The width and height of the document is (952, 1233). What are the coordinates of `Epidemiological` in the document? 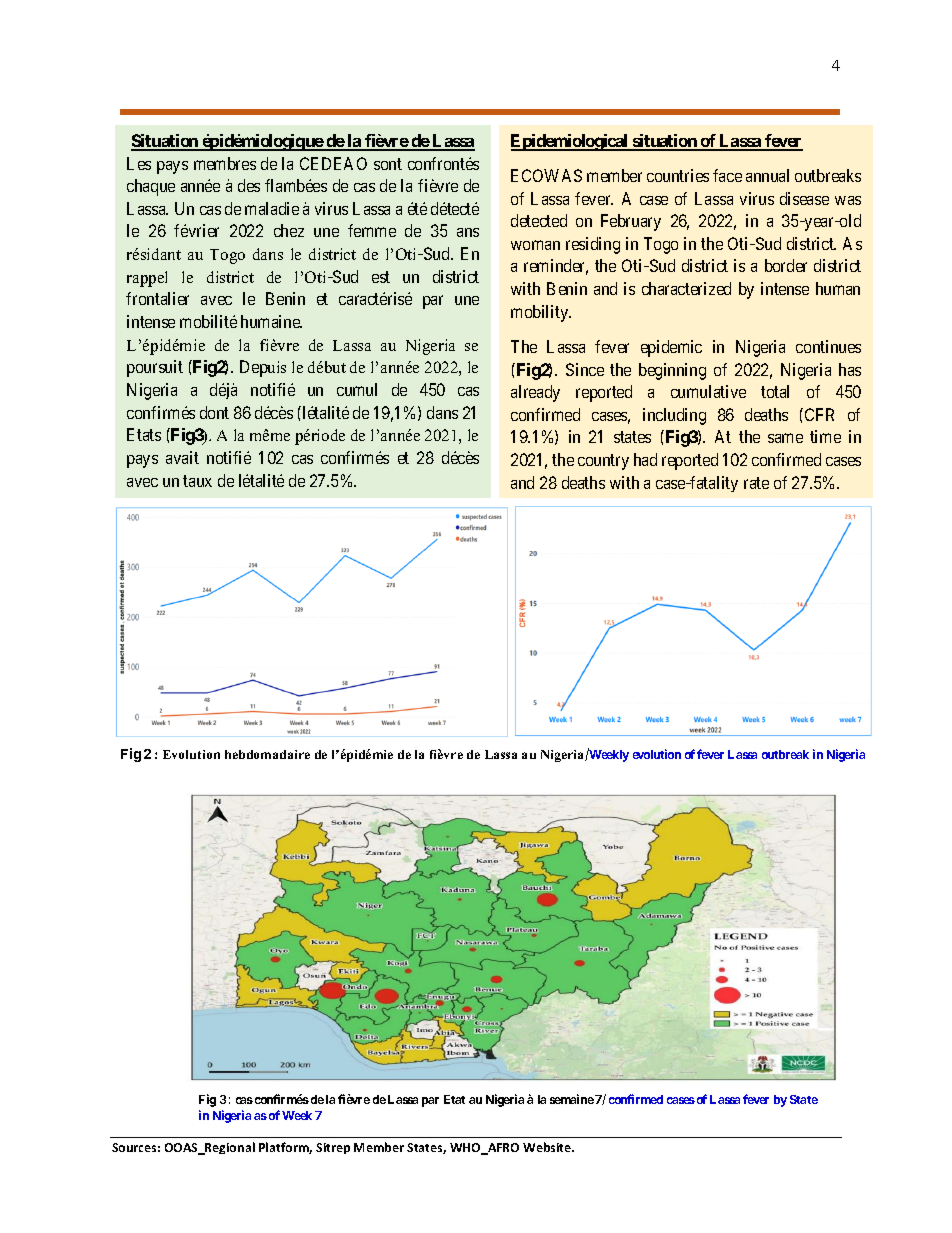 It's located at (571, 142).
